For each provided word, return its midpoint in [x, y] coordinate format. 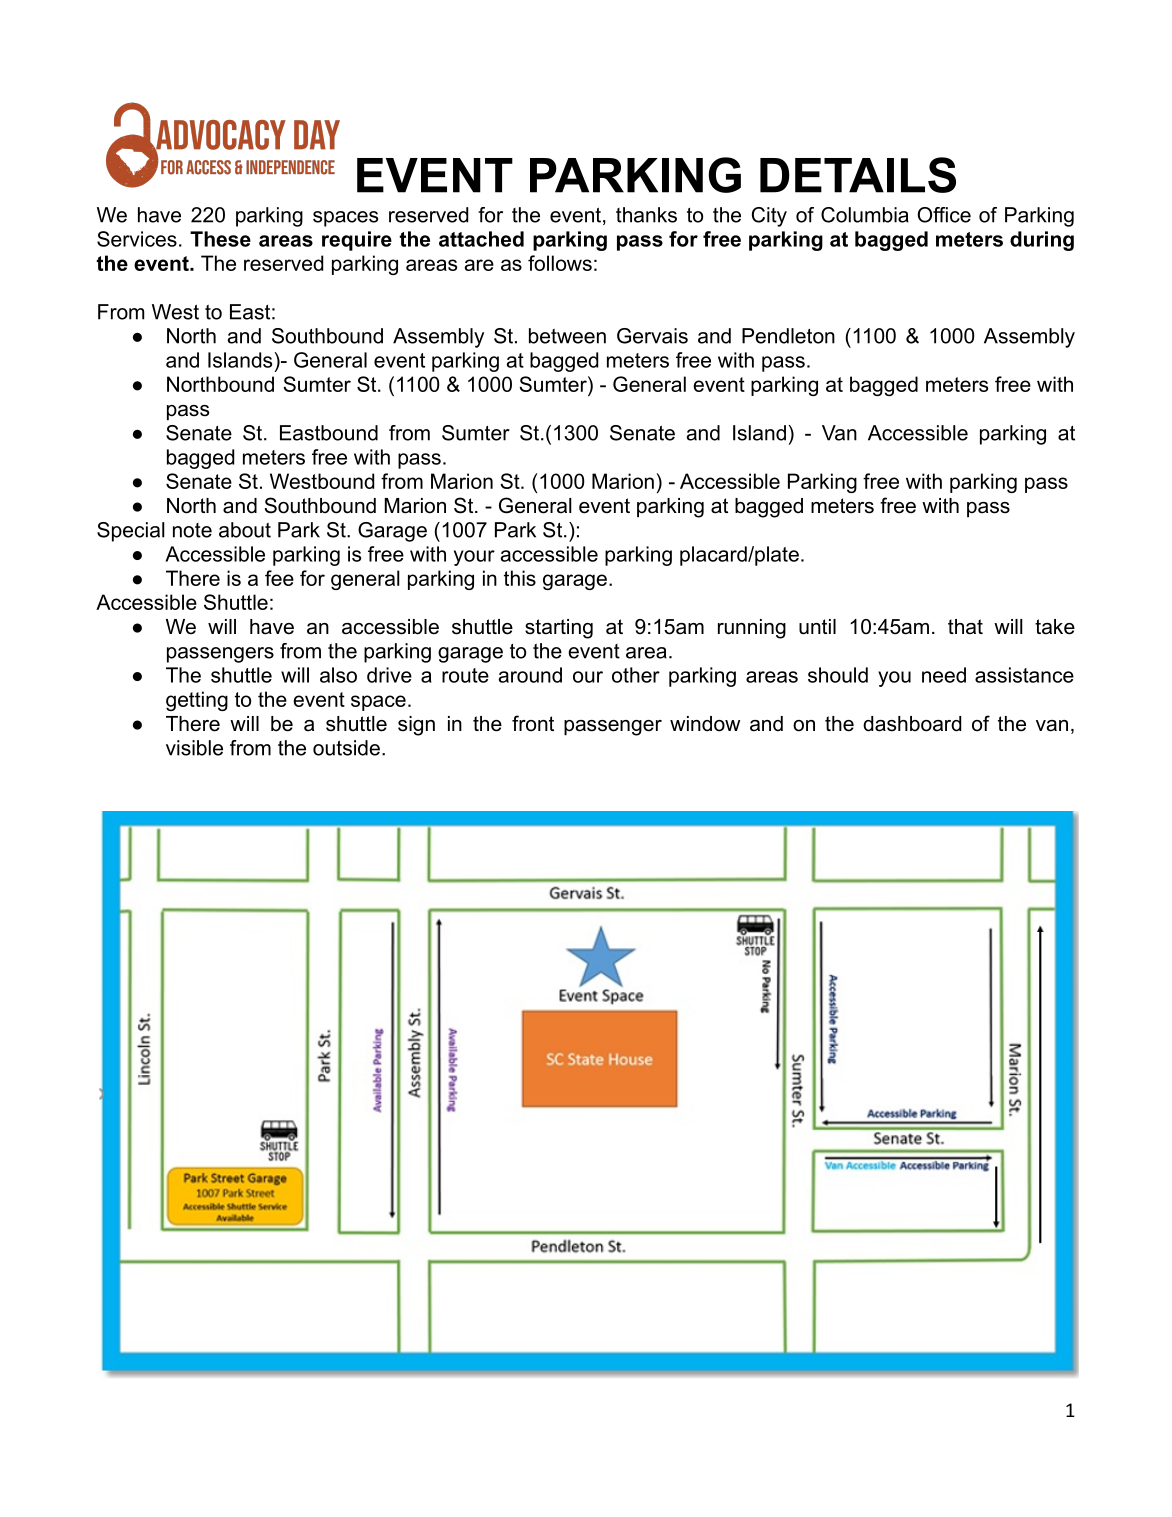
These [220, 239]
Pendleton [788, 336]
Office [944, 215]
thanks [646, 215]
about [245, 530]
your [474, 558]
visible [194, 748]
